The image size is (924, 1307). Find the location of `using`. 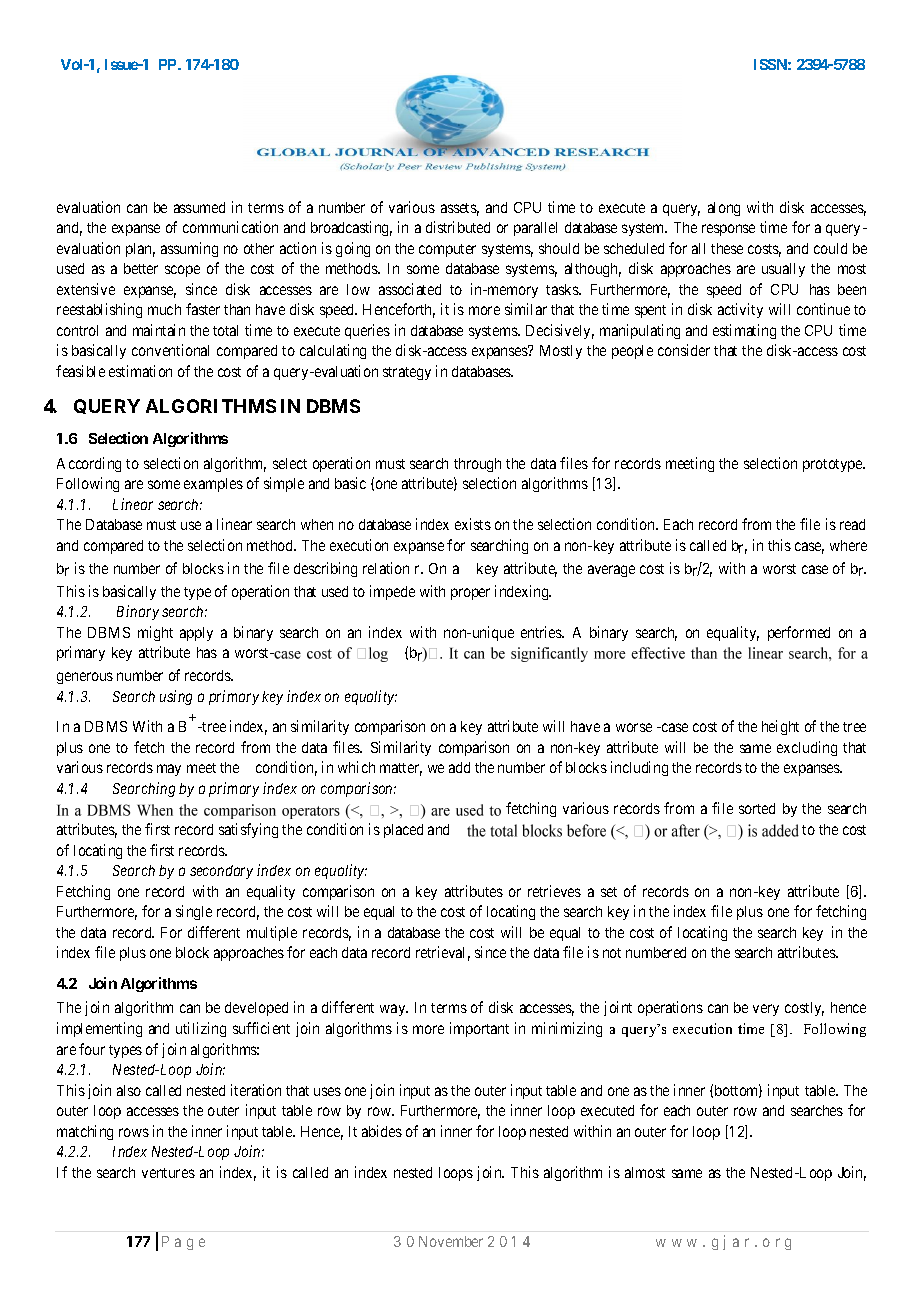

using is located at coordinates (176, 697).
